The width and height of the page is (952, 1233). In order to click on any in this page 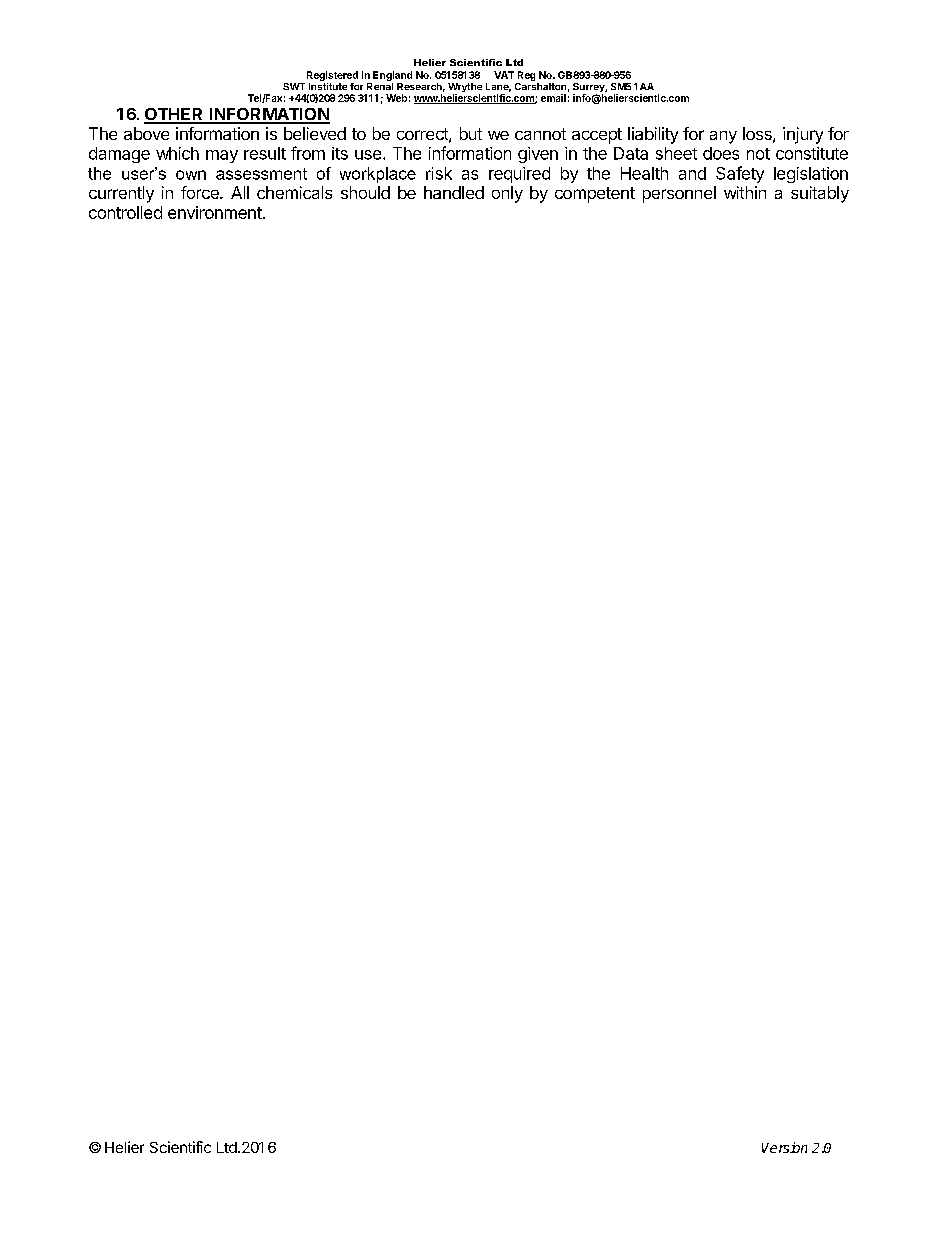, I will do `click(723, 137)`.
